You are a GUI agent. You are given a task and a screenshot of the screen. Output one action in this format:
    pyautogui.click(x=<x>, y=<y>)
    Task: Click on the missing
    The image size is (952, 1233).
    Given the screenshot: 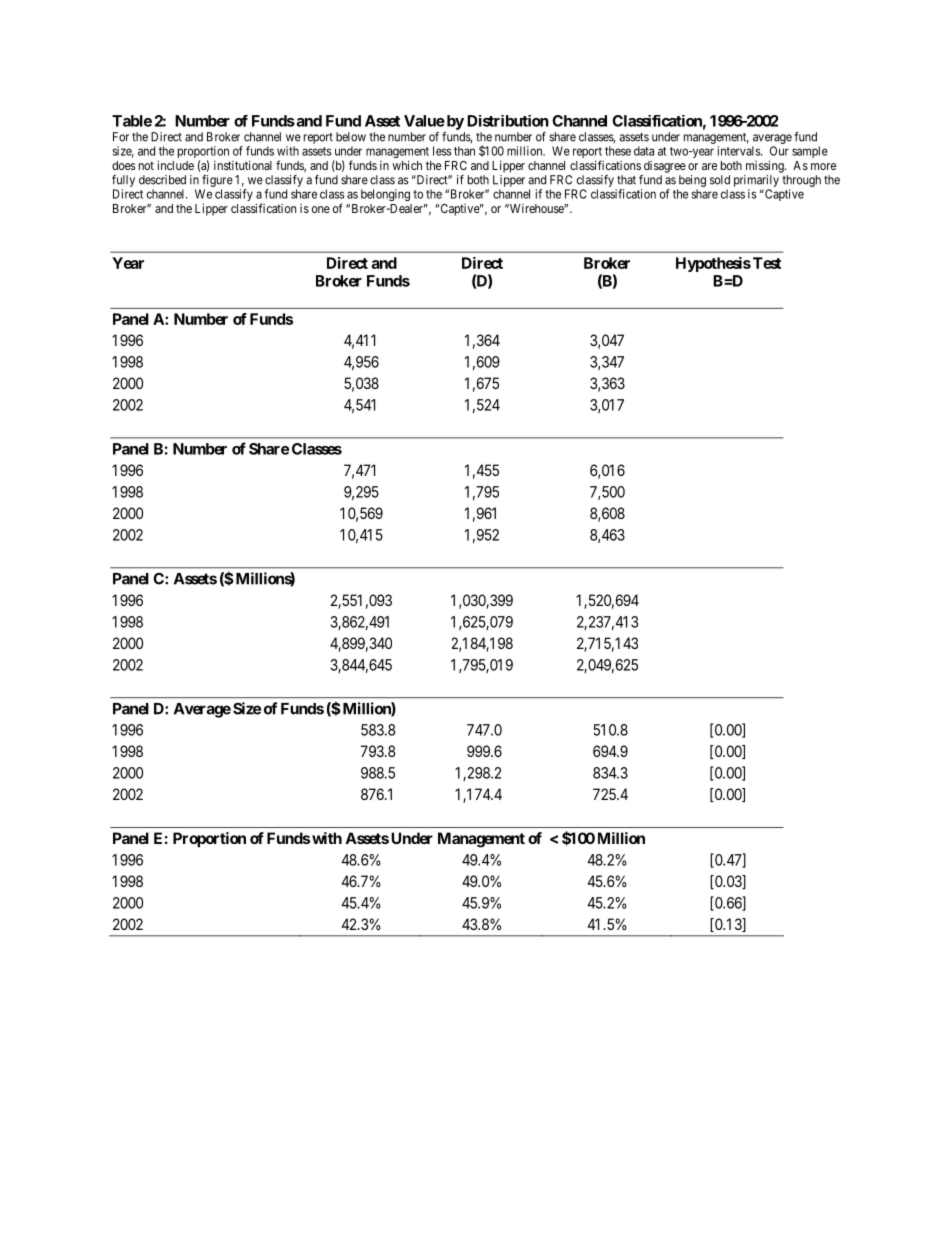 What is the action you would take?
    pyautogui.click(x=766, y=166)
